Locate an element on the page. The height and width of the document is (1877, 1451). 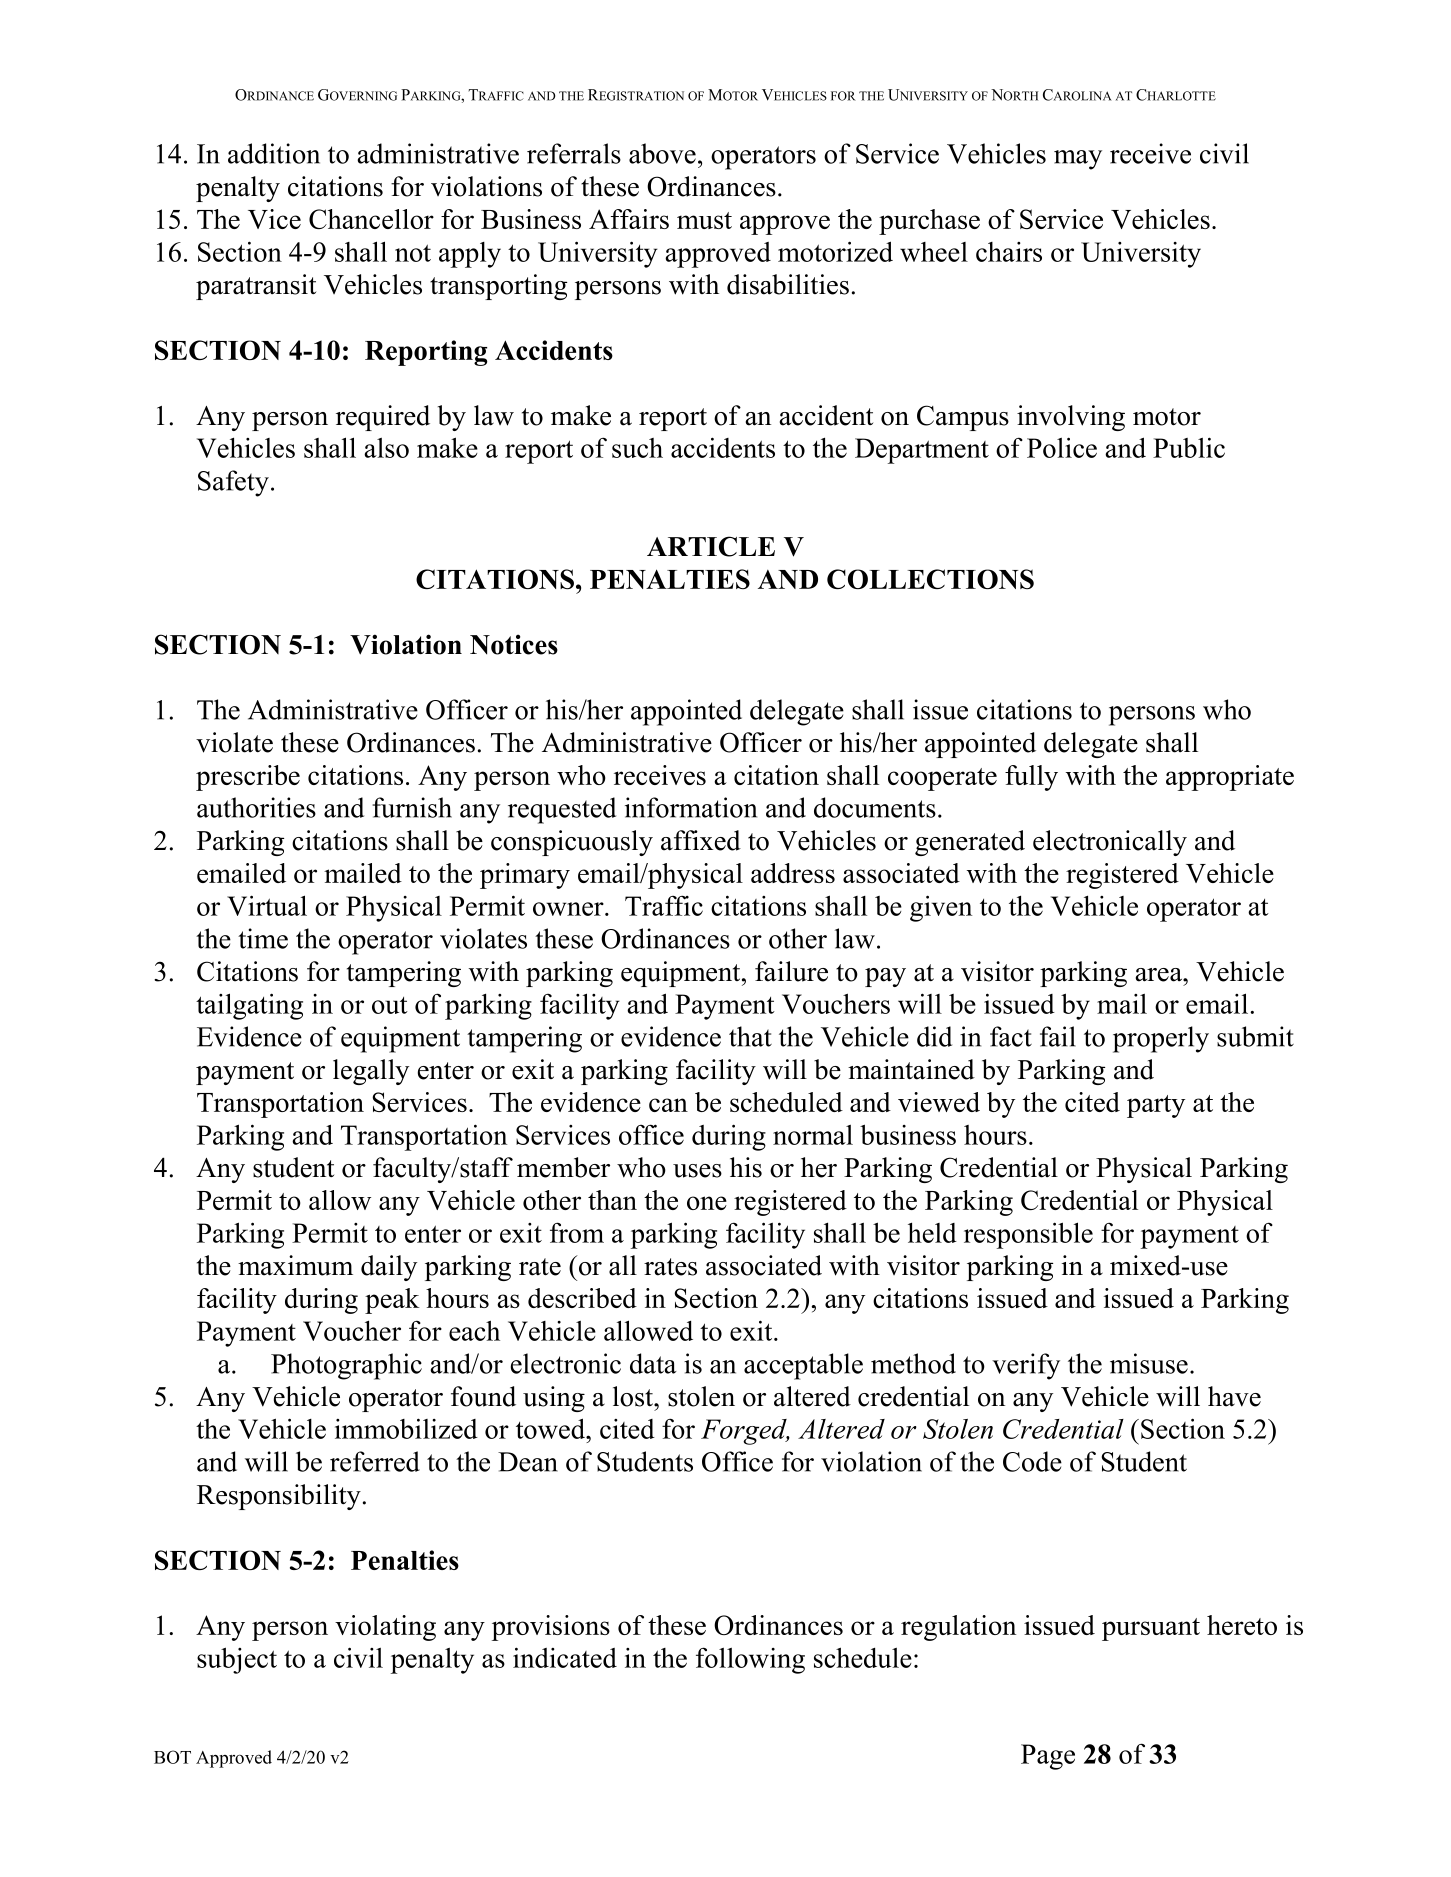
following is located at coordinates (750, 1660).
